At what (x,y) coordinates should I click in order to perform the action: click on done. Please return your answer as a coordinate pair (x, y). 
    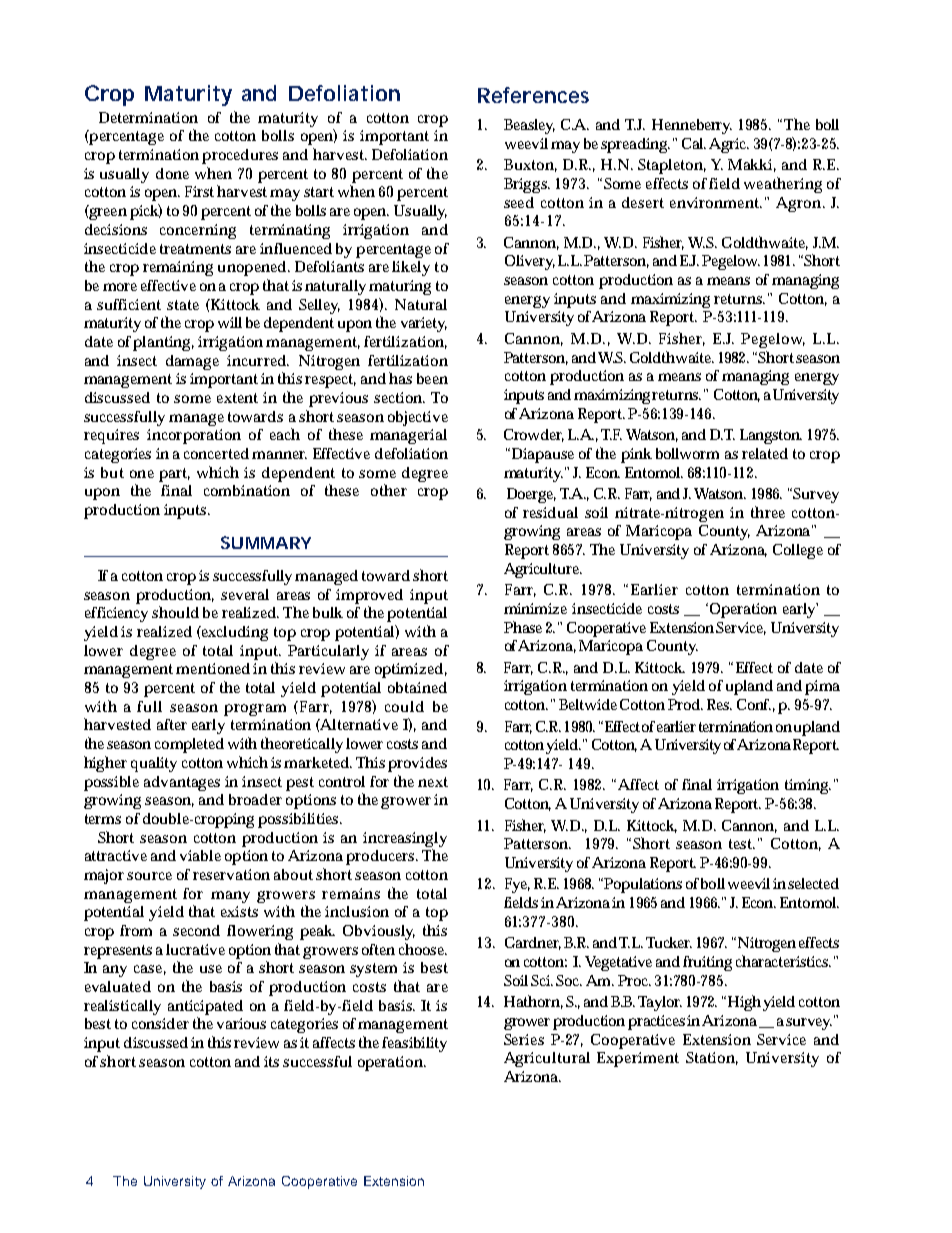
    Looking at the image, I should click on (172, 173).
